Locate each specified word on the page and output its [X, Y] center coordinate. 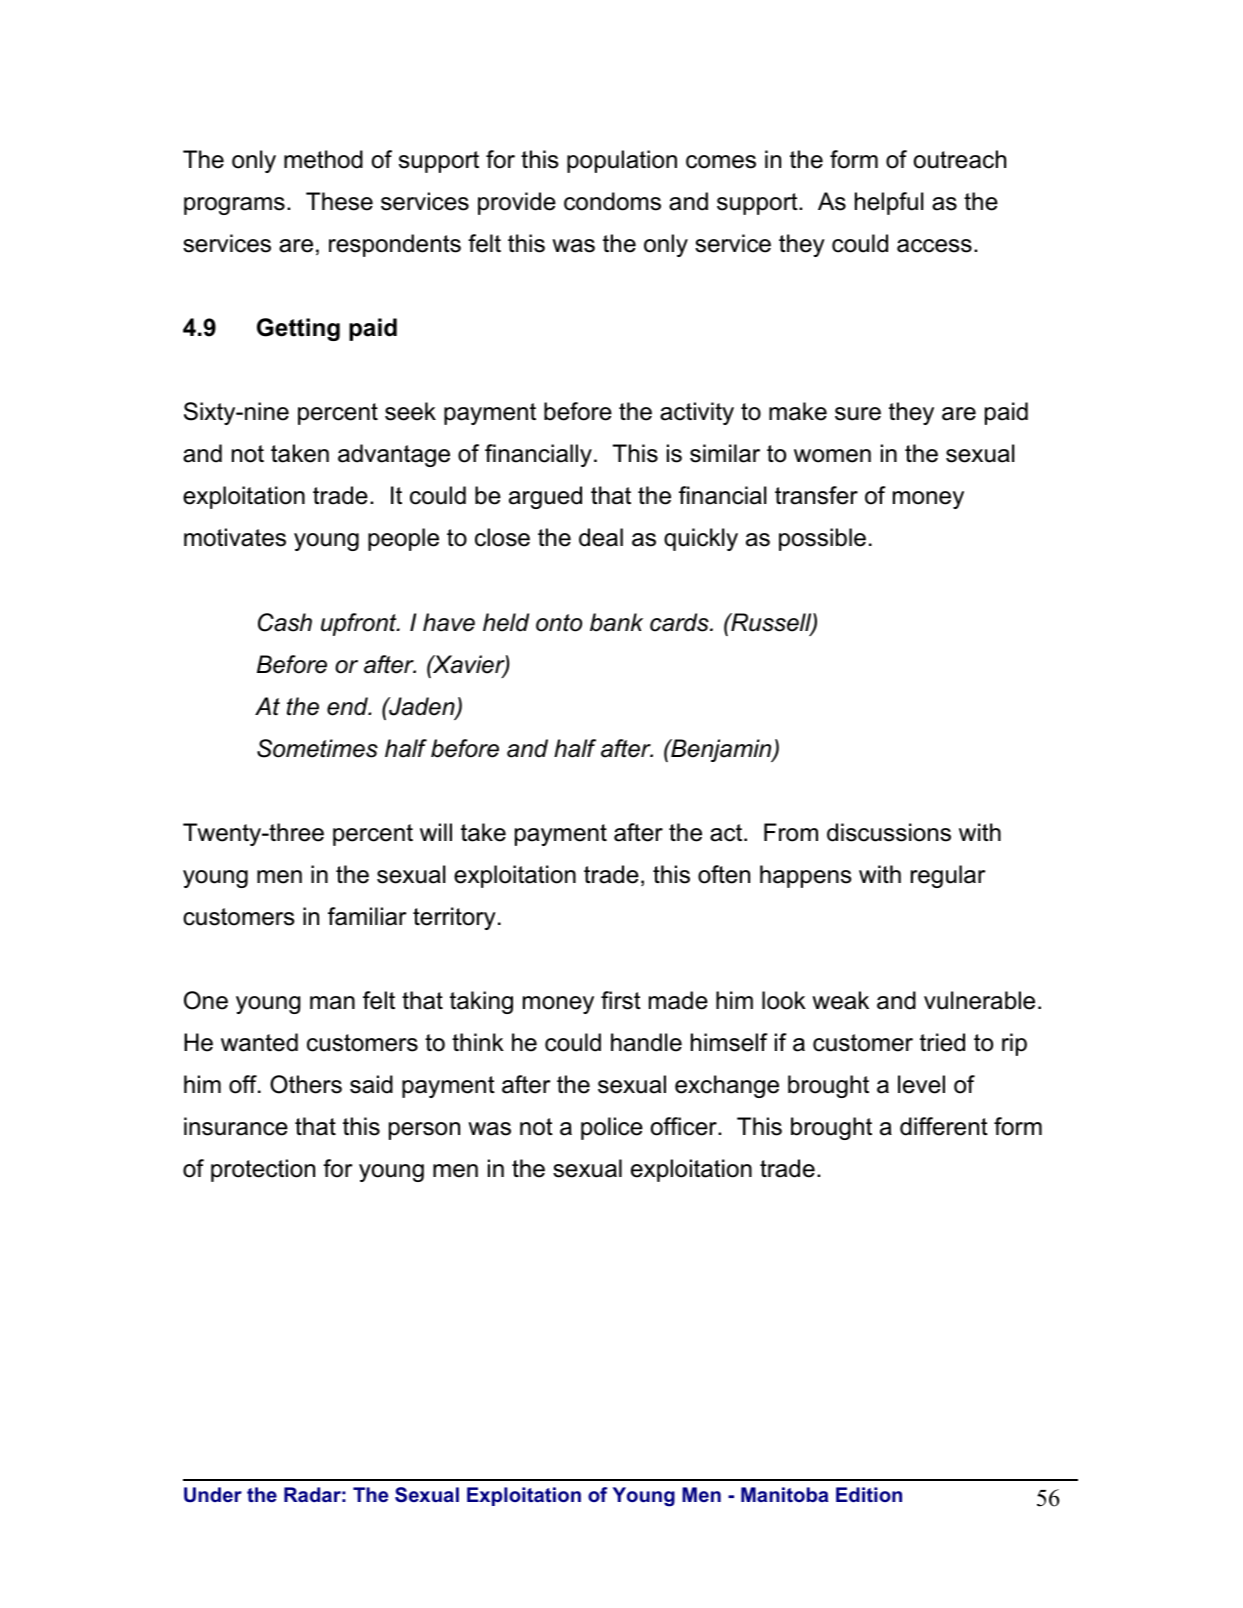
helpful [889, 203]
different [944, 1126]
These [339, 201]
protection [263, 1170]
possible [822, 539]
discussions [889, 832]
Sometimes [317, 748]
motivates [235, 537]
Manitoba [784, 1494]
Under [213, 1495]
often [724, 874]
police [612, 1128]
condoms [612, 201]
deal [601, 537]
